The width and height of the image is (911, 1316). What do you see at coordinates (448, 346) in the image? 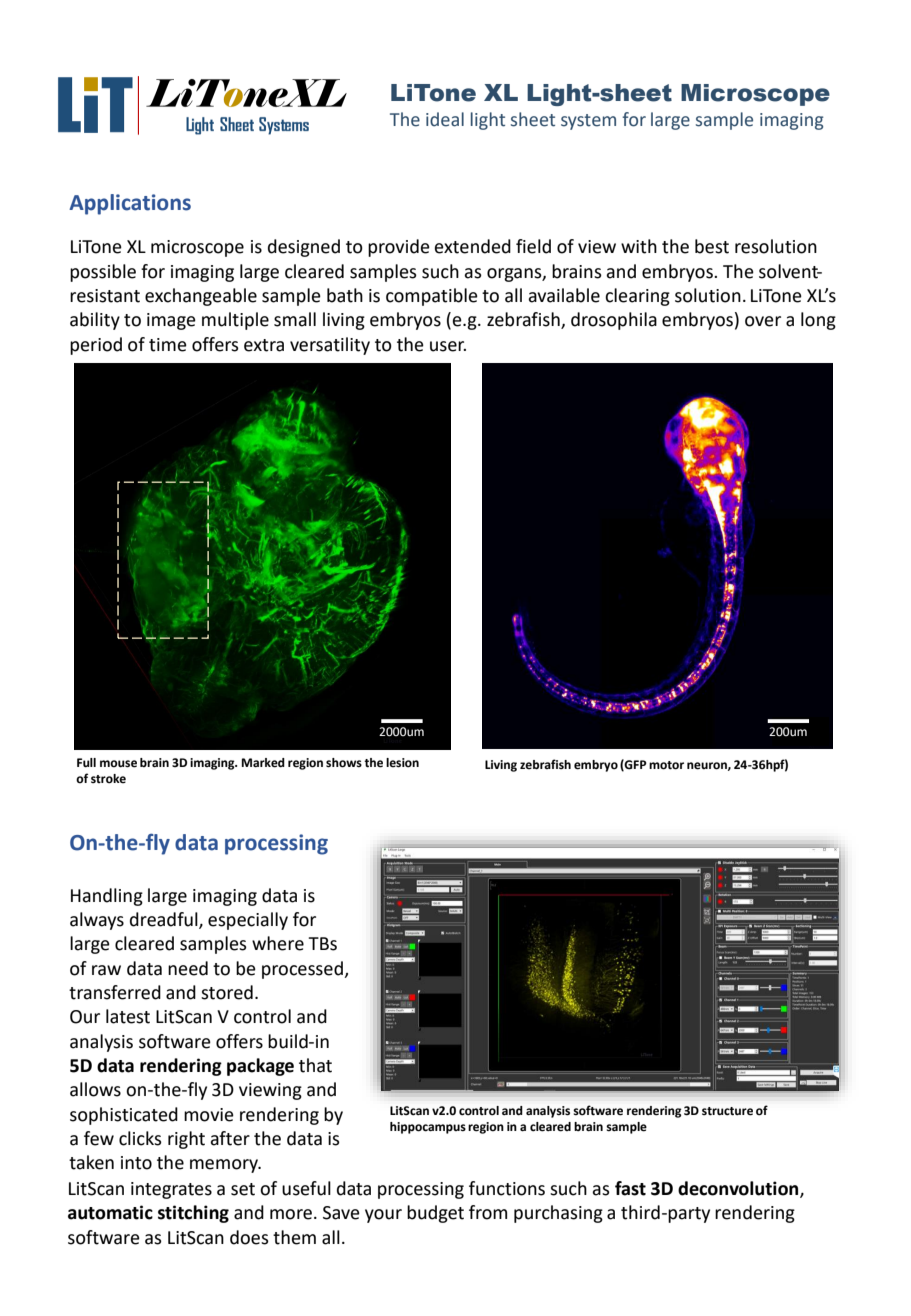
I see `user` at bounding box center [448, 346].
